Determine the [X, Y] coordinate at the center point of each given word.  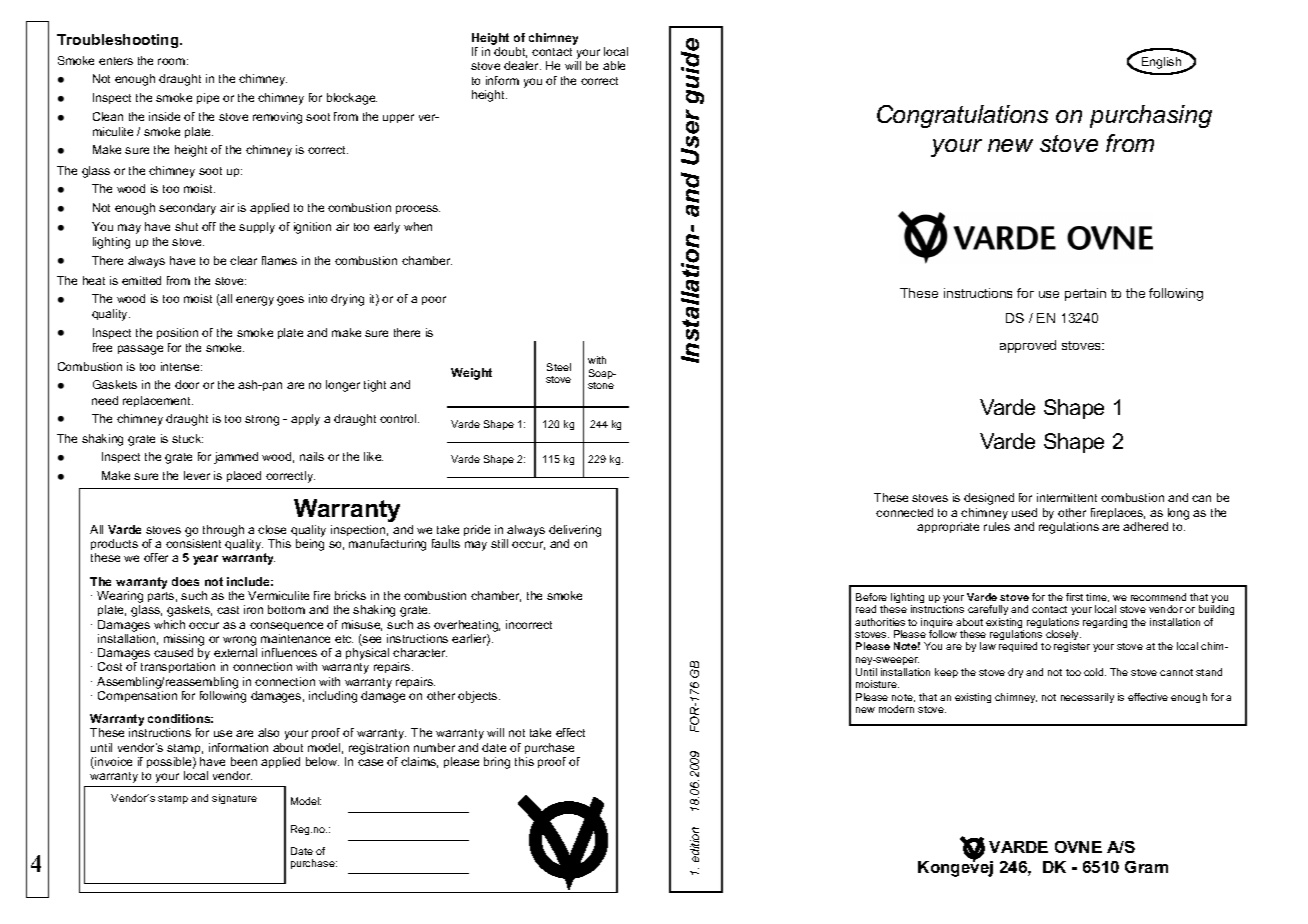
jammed [236, 458]
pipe [208, 98]
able [614, 65]
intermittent [1067, 497]
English [1162, 64]
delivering [575, 531]
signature [234, 799]
